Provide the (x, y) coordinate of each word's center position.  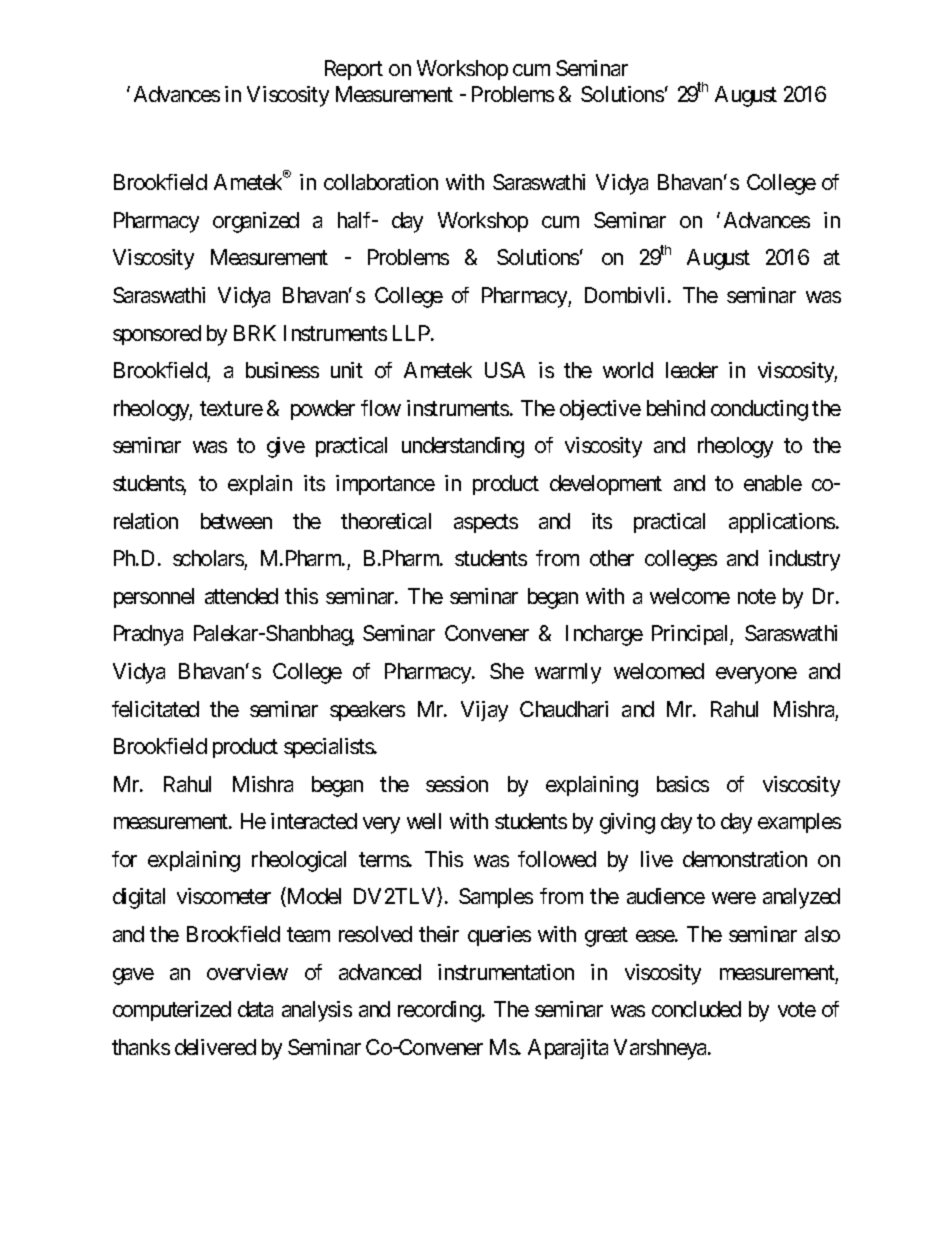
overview (247, 972)
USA (505, 370)
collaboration (381, 182)
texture (231, 408)
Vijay (484, 711)
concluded (696, 1009)
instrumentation (506, 972)
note (757, 596)
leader (692, 370)
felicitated (155, 709)
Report (354, 70)
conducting (759, 410)
